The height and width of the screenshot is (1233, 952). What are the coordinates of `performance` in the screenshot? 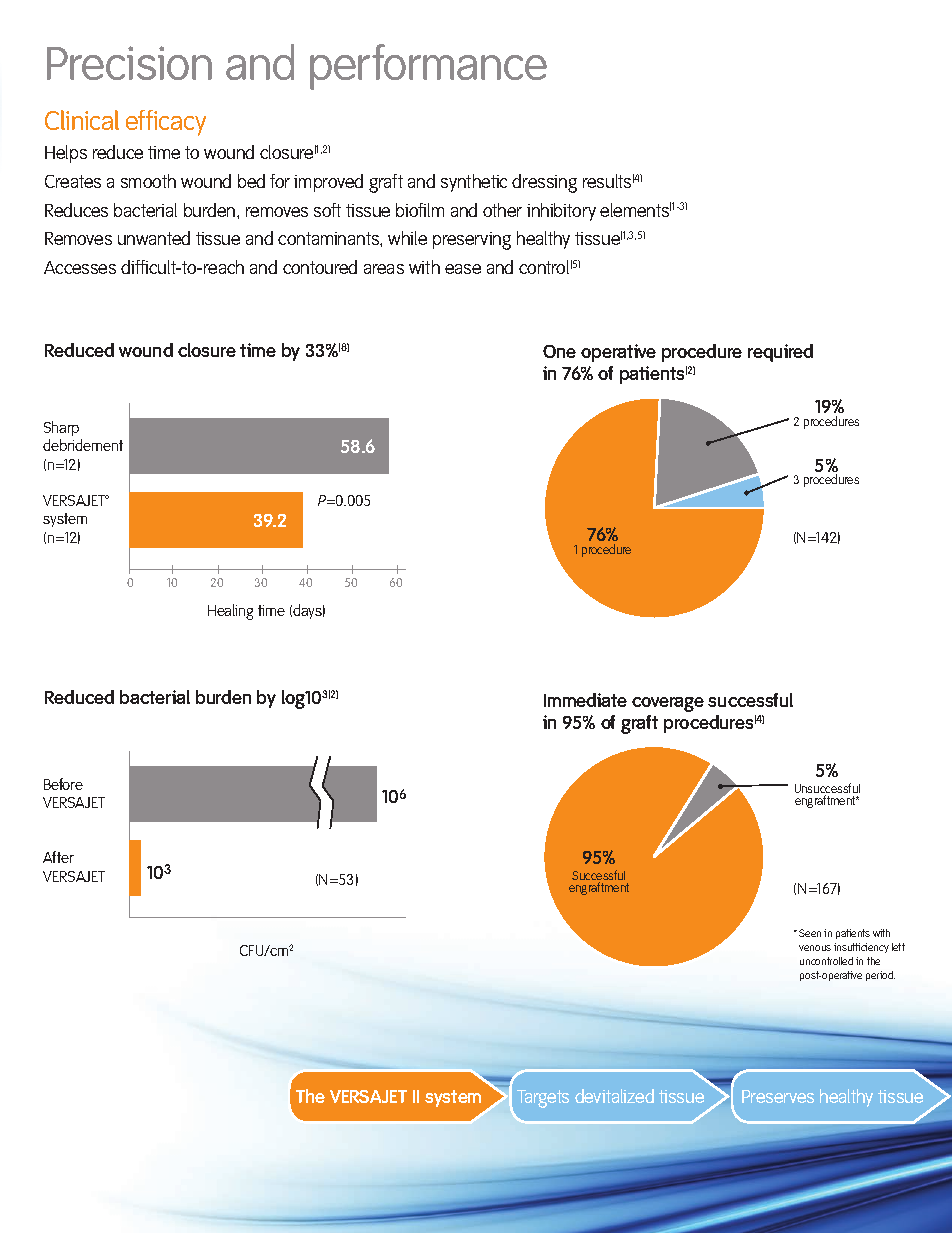 It's located at (428, 67).
